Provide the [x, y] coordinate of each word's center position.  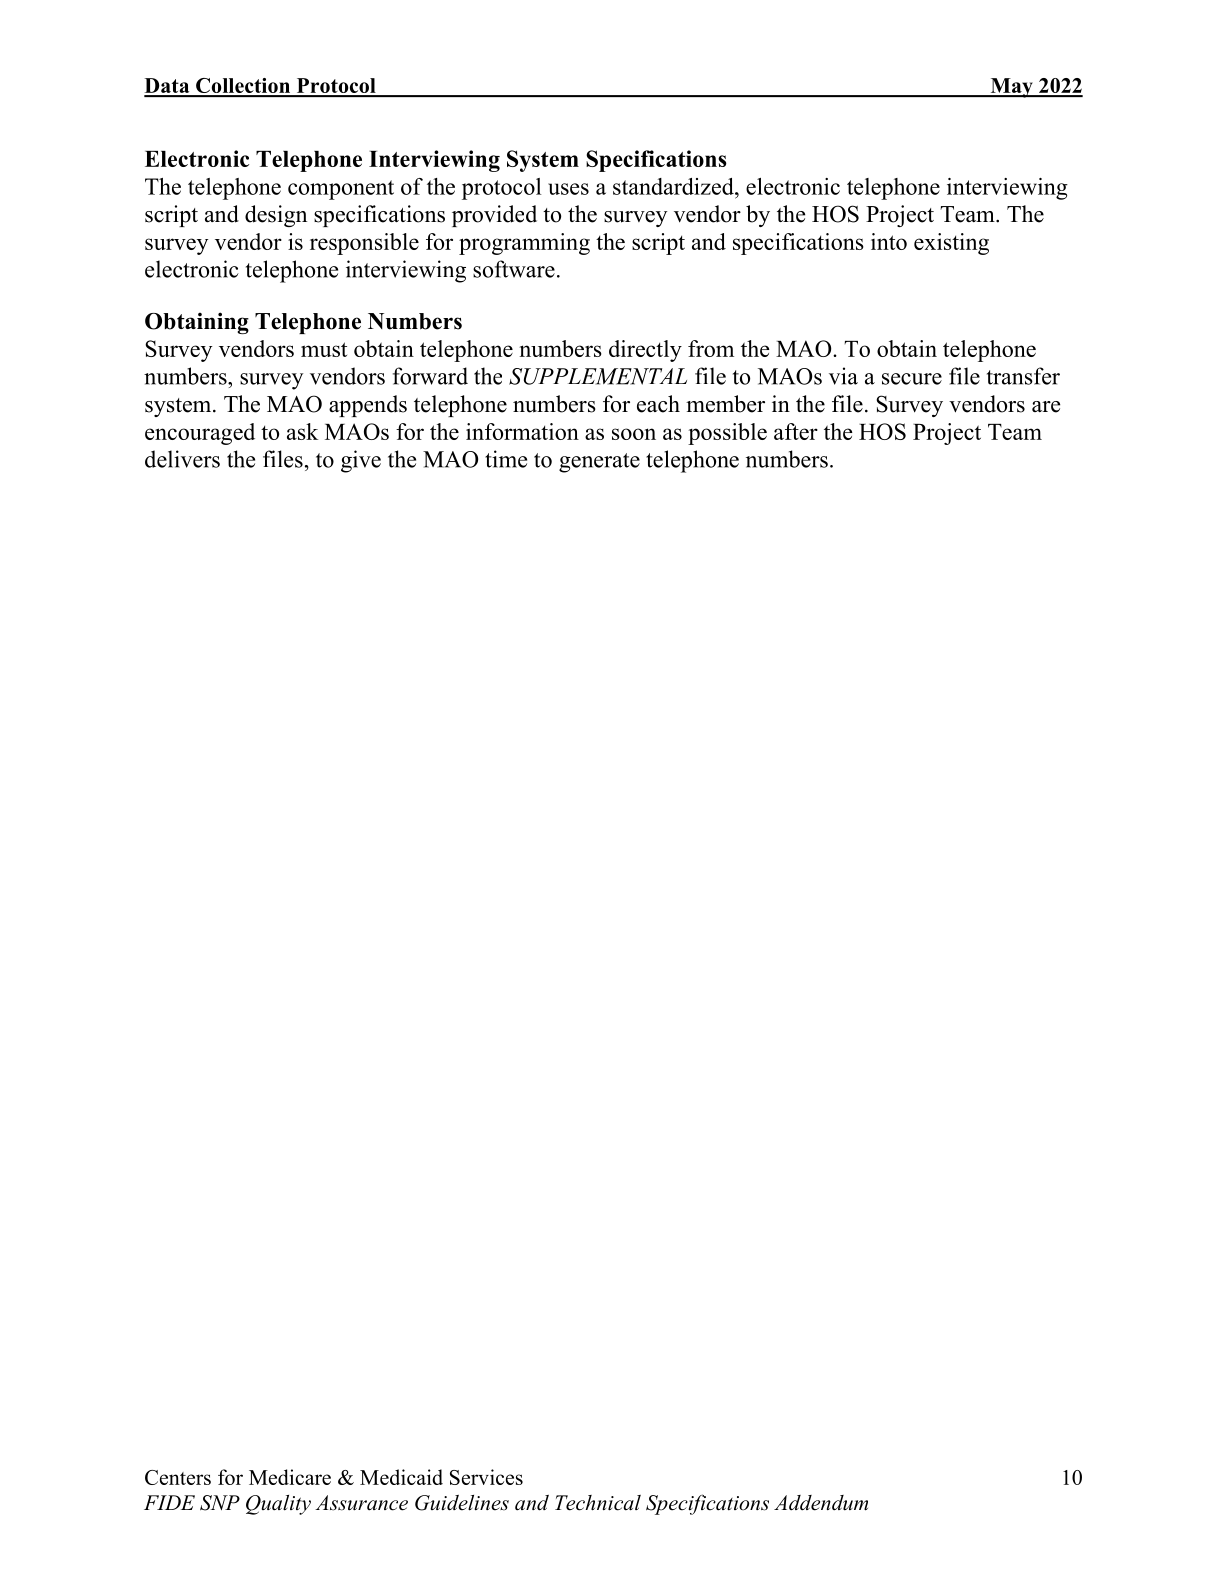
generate [599, 463]
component [341, 190]
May [1011, 88]
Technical [598, 1503]
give [361, 461]
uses [568, 189]
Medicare [290, 1477]
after [796, 431]
